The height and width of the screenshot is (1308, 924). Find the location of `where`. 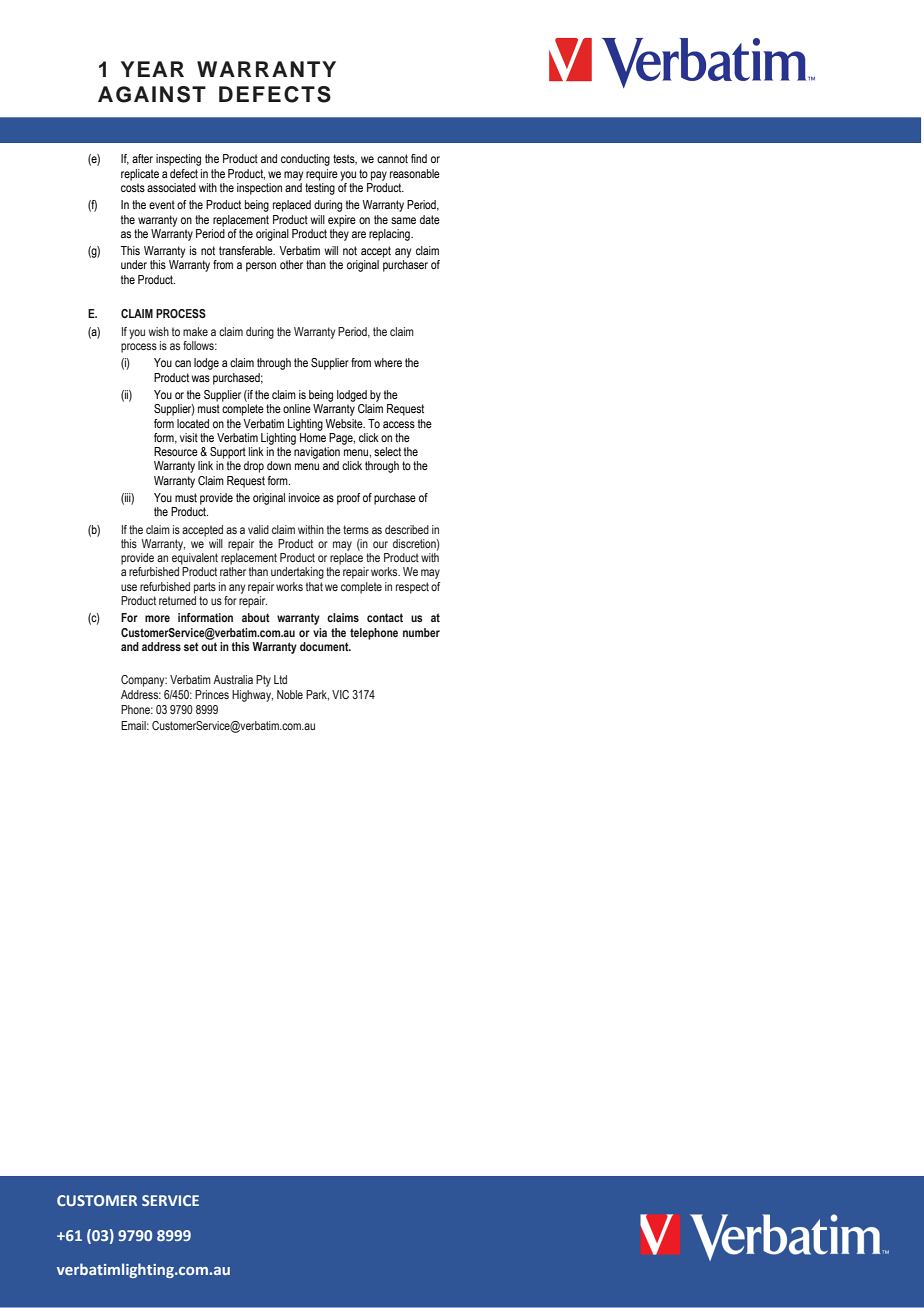

where is located at coordinates (388, 362).
